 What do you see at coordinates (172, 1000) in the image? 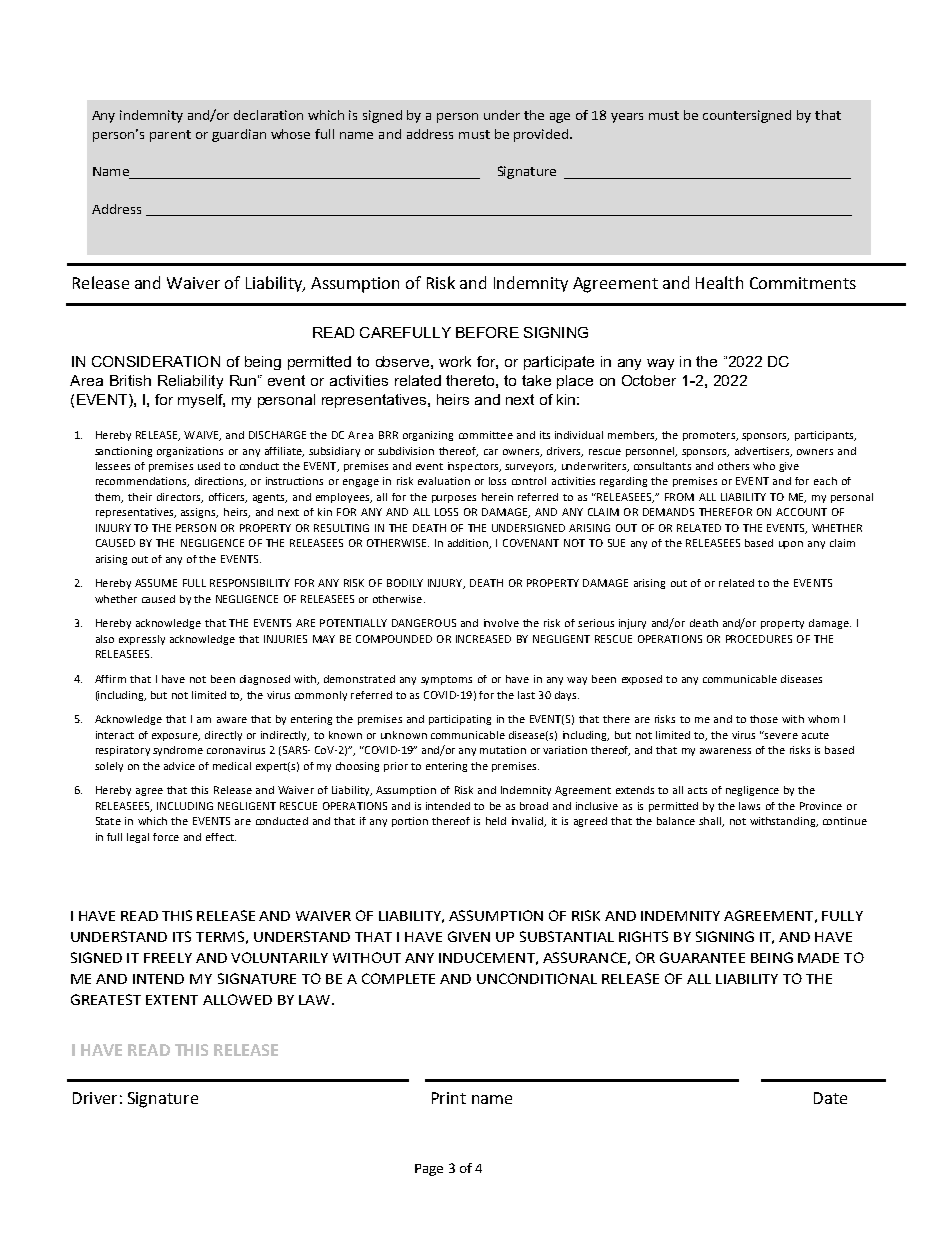
I see `EXTENT` at bounding box center [172, 1000].
